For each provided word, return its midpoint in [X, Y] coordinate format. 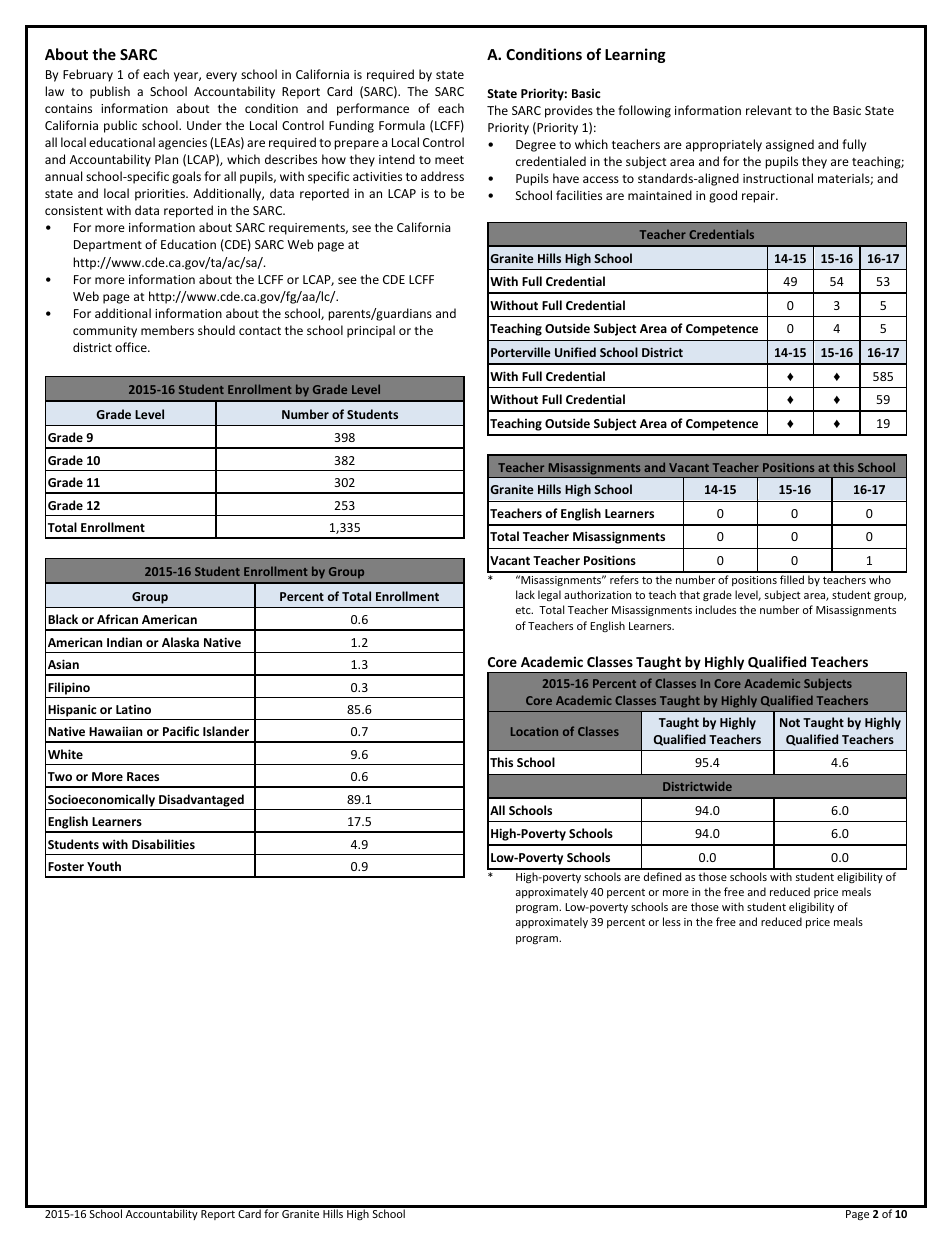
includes [716, 609]
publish [110, 92]
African [117, 619]
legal [549, 595]
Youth [104, 866]
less [672, 921]
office [132, 347]
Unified [575, 352]
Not [790, 722]
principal [371, 331]
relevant [769, 110]
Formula [402, 125]
